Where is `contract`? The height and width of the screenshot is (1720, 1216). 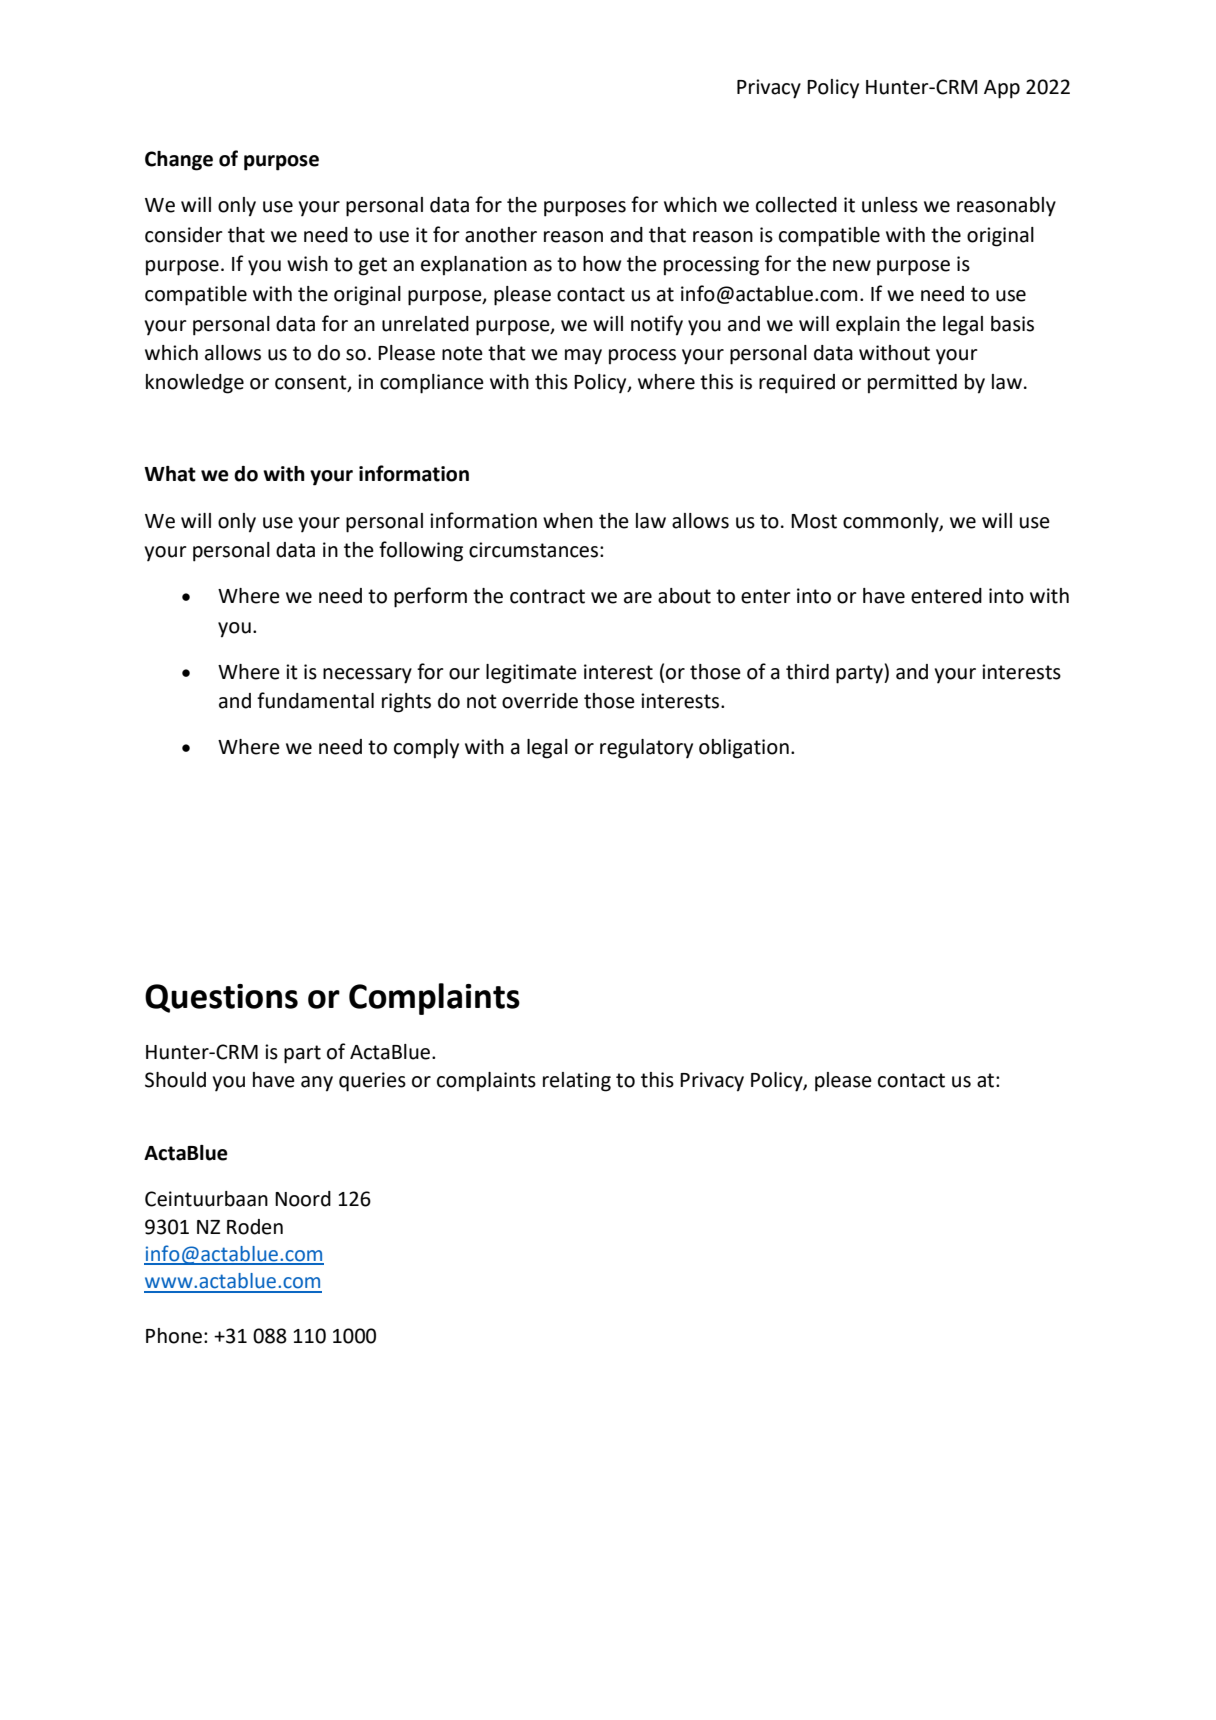
contract is located at coordinates (547, 596).
